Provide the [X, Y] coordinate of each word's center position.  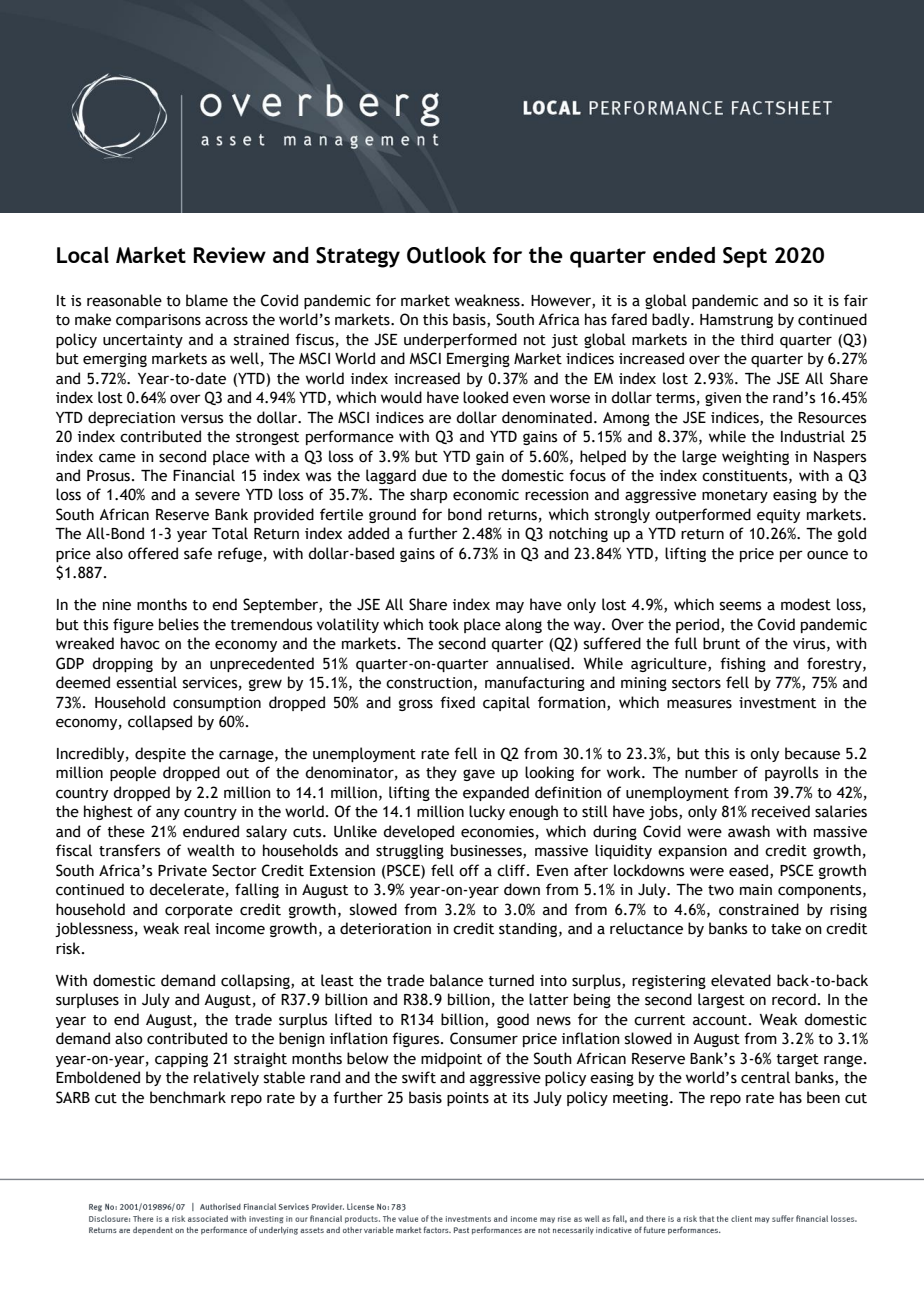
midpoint [451, 1059]
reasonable [124, 300]
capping [181, 1060]
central [765, 1077]
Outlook [446, 255]
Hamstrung [736, 321]
